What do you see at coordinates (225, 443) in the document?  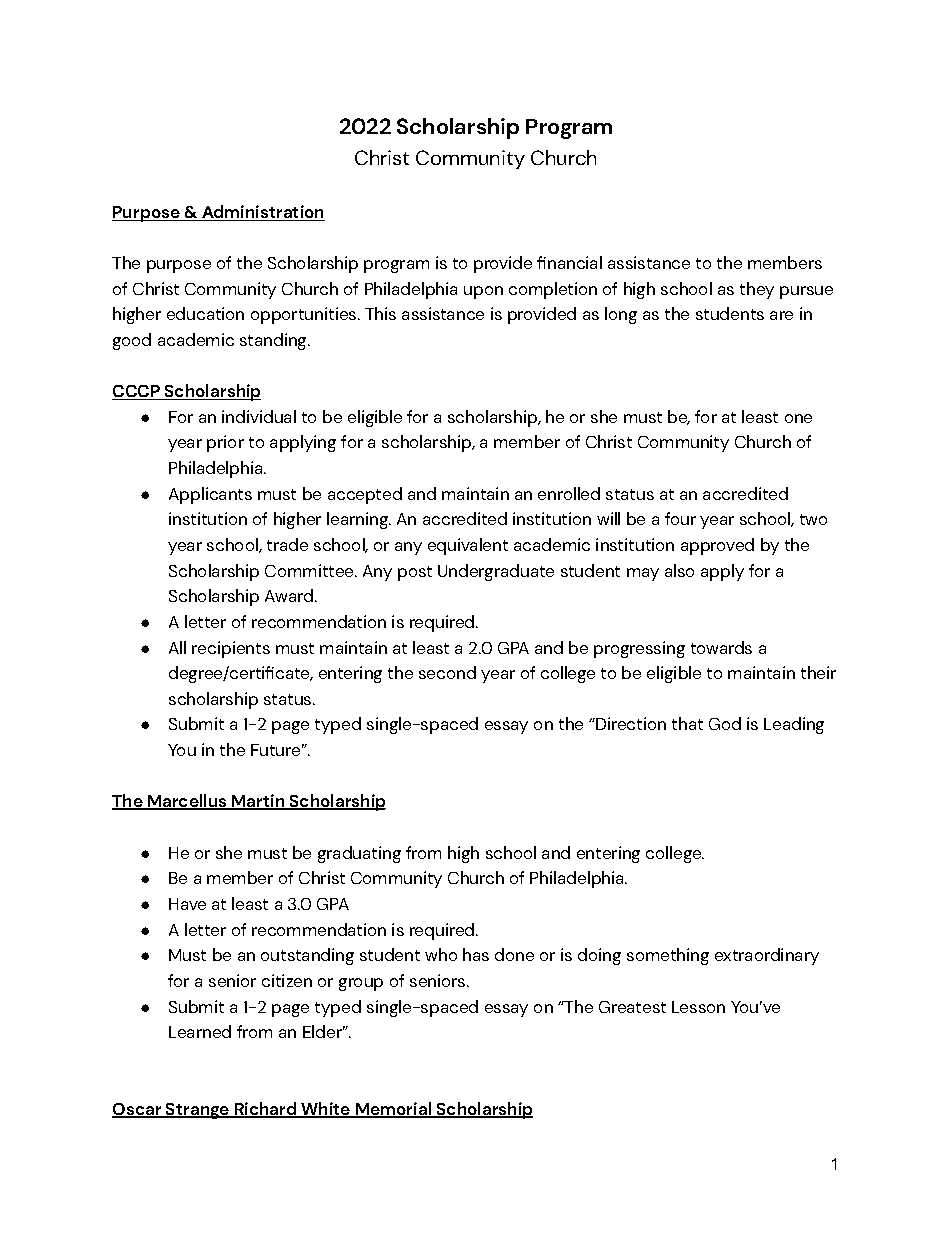 I see `prior` at bounding box center [225, 443].
